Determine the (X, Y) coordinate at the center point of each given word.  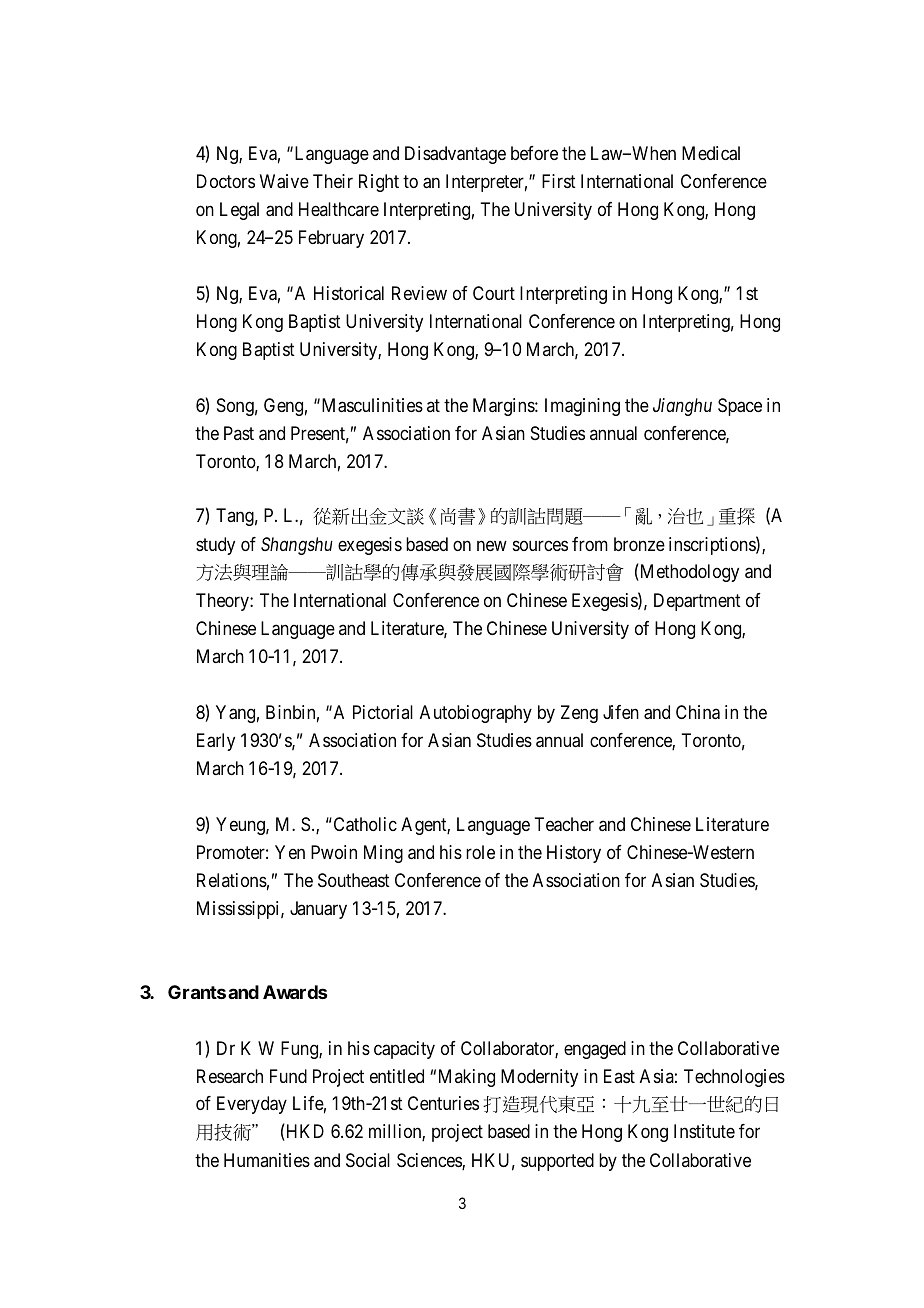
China (698, 712)
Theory (223, 602)
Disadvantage (455, 155)
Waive (284, 181)
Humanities (267, 1160)
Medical (711, 153)
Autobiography (476, 714)
